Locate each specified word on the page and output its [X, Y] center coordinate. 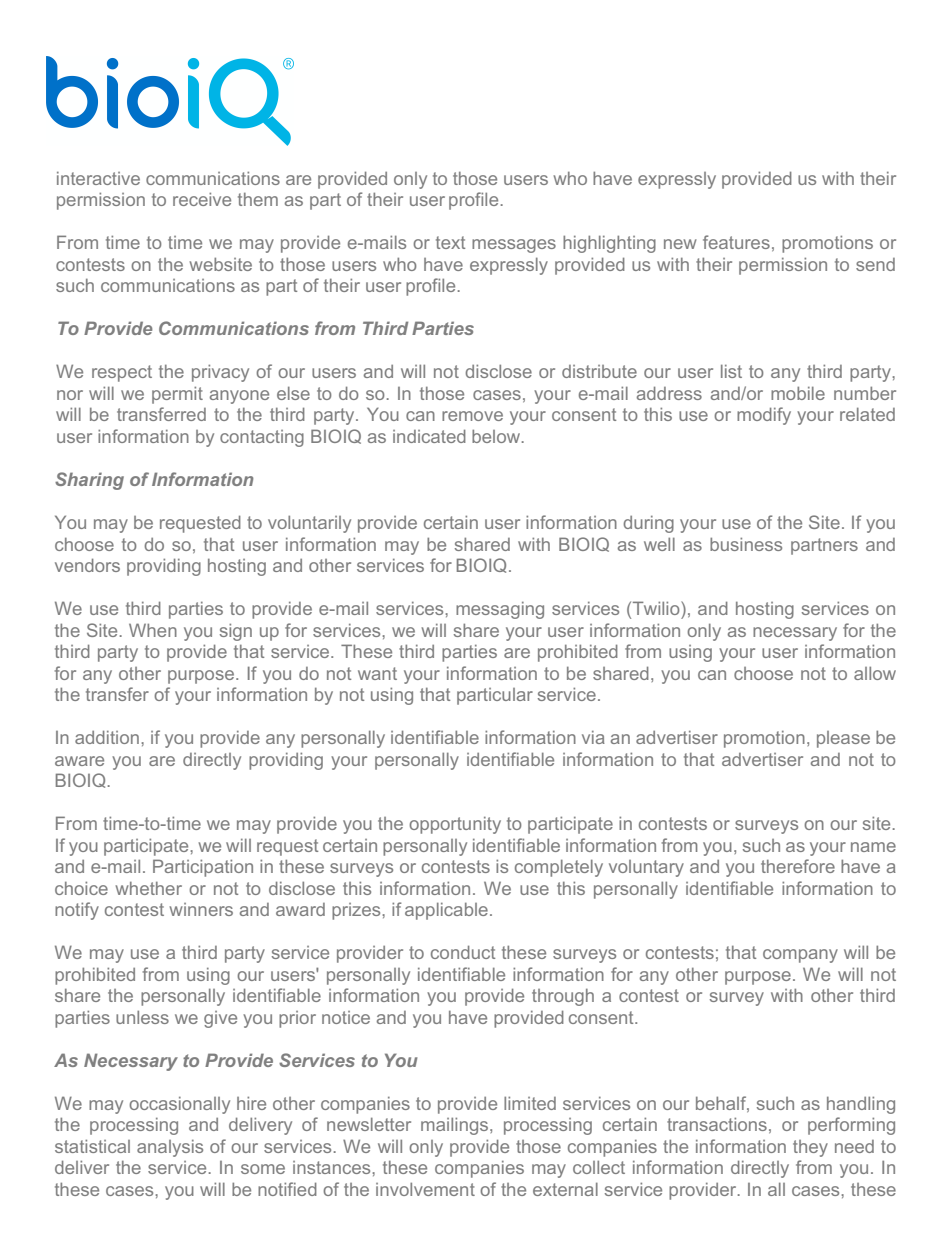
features [736, 242]
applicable [446, 911]
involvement [425, 1189]
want [377, 673]
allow [875, 673]
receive [202, 199]
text [450, 242]
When [153, 630]
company [800, 956]
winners [201, 909]
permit [177, 395]
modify [764, 416]
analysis [170, 1148]
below [497, 436]
